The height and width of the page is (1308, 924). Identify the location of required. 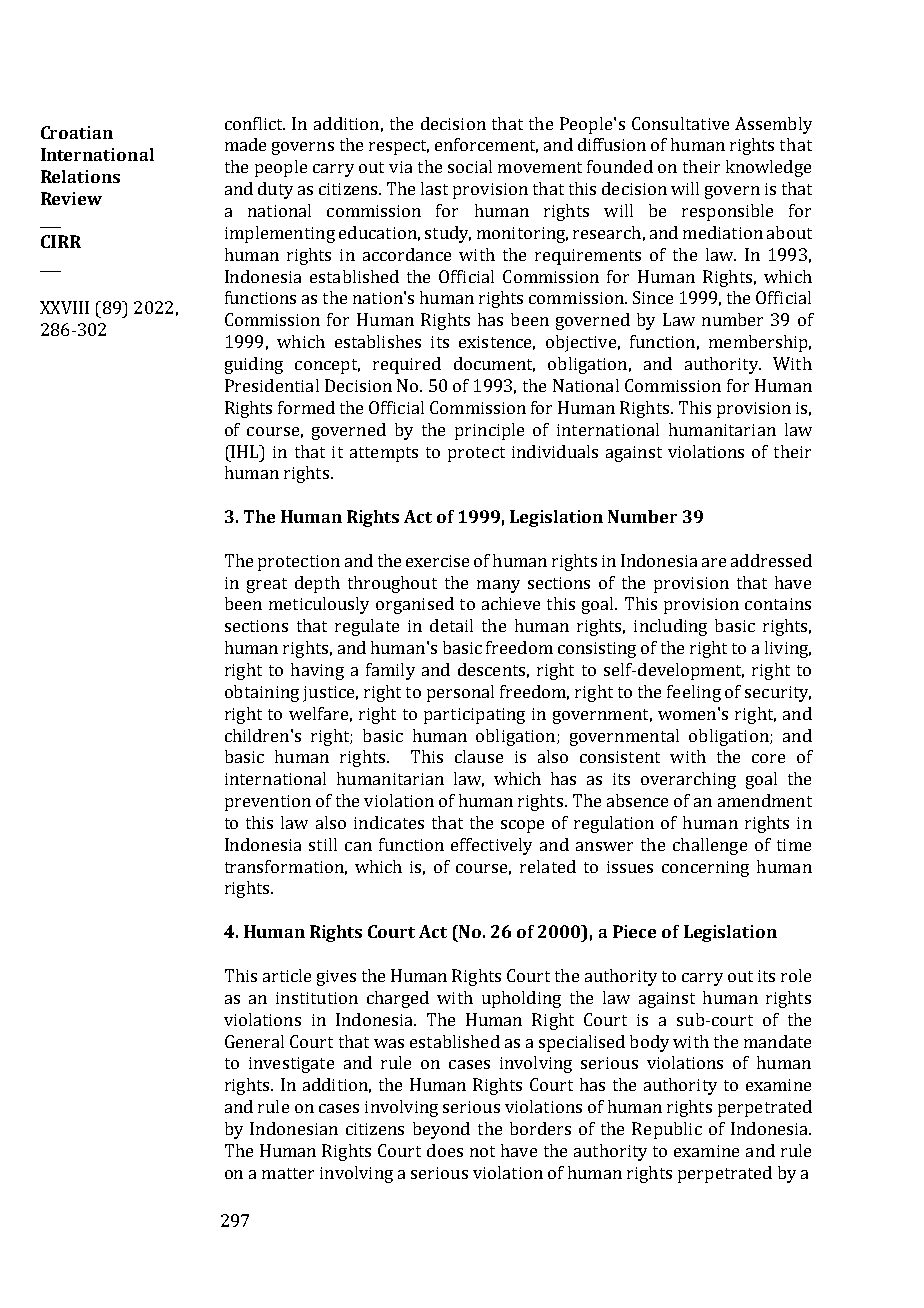
(407, 365).
